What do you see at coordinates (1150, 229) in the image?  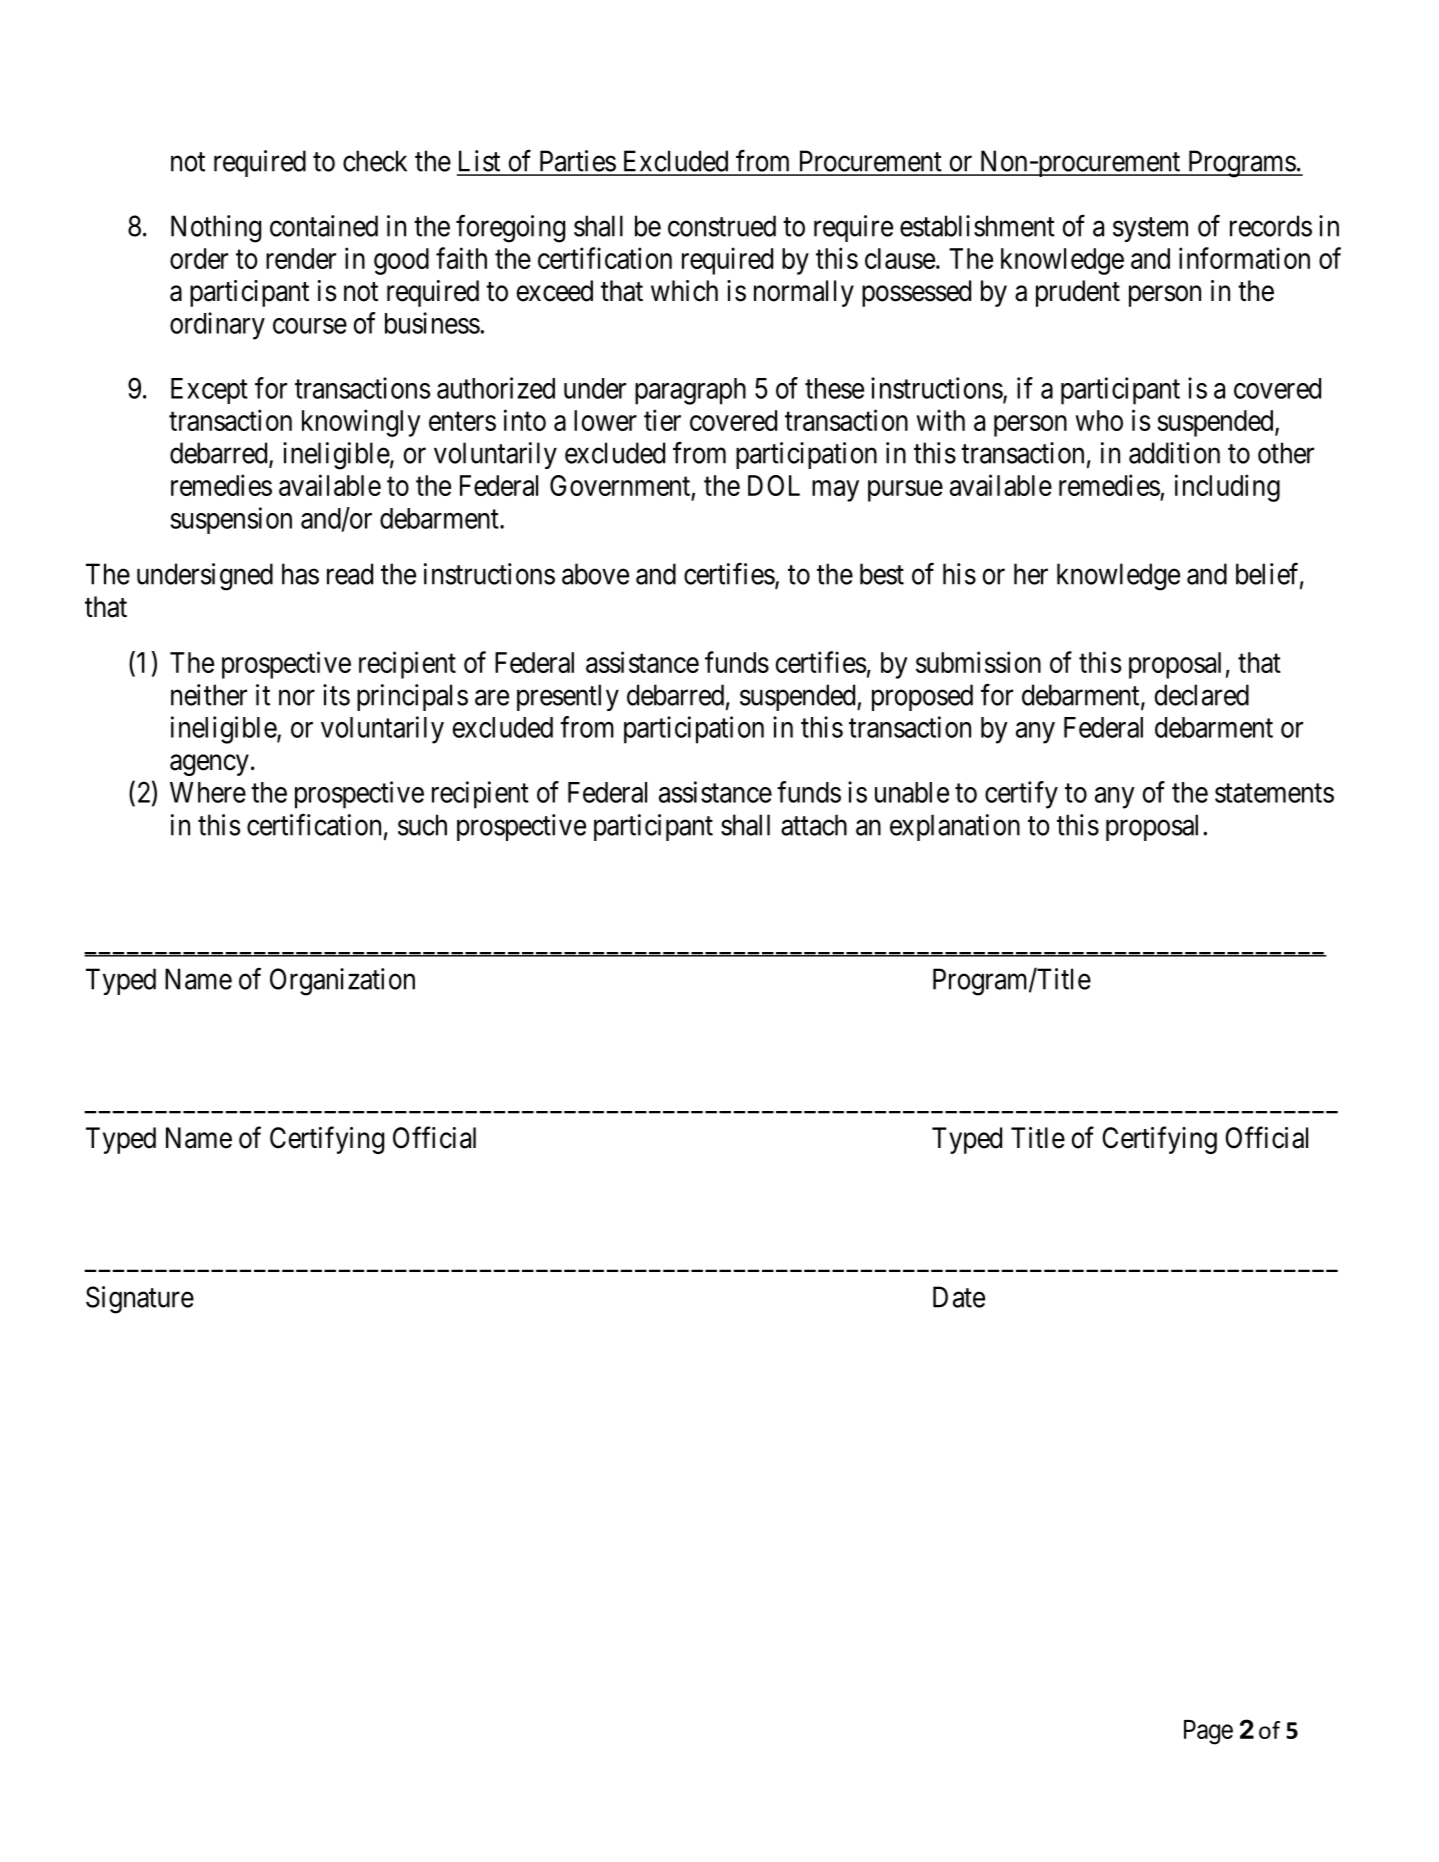 I see `system` at bounding box center [1150, 229].
